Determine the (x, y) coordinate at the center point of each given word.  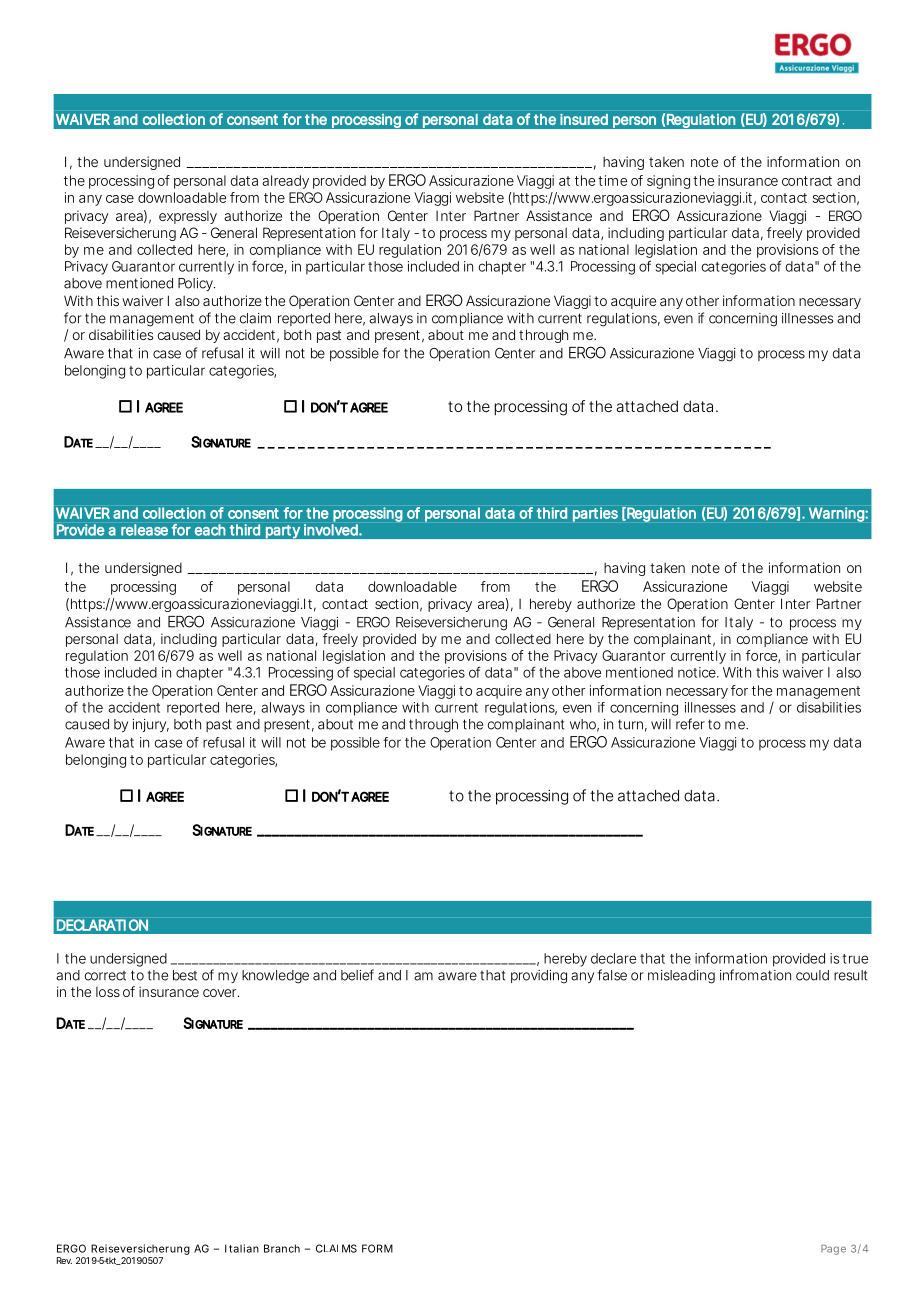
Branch (282, 1248)
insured (584, 119)
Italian (242, 1248)
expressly (188, 217)
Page (833, 1250)
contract (807, 181)
